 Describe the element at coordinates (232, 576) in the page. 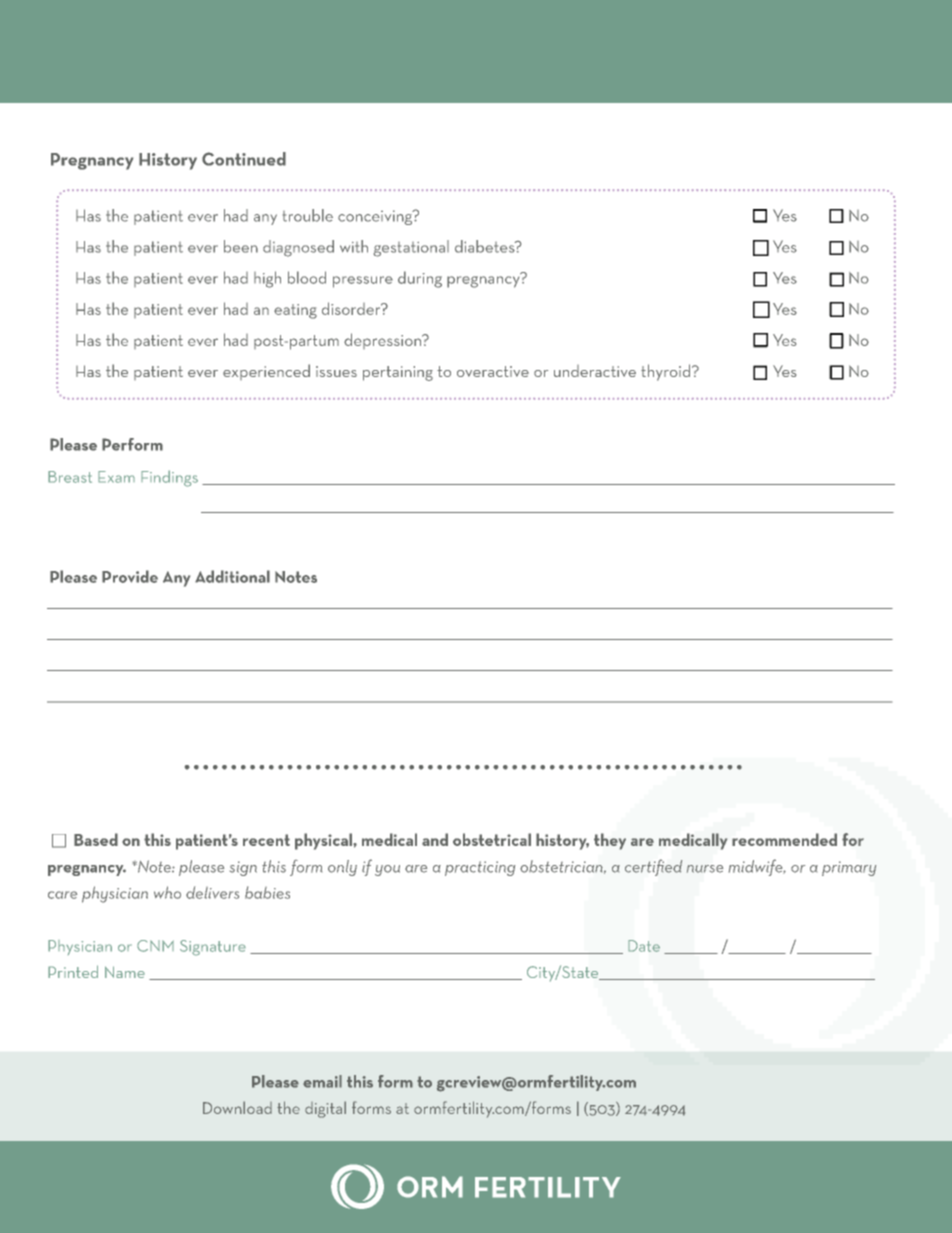

I see `Additional` at that location.
